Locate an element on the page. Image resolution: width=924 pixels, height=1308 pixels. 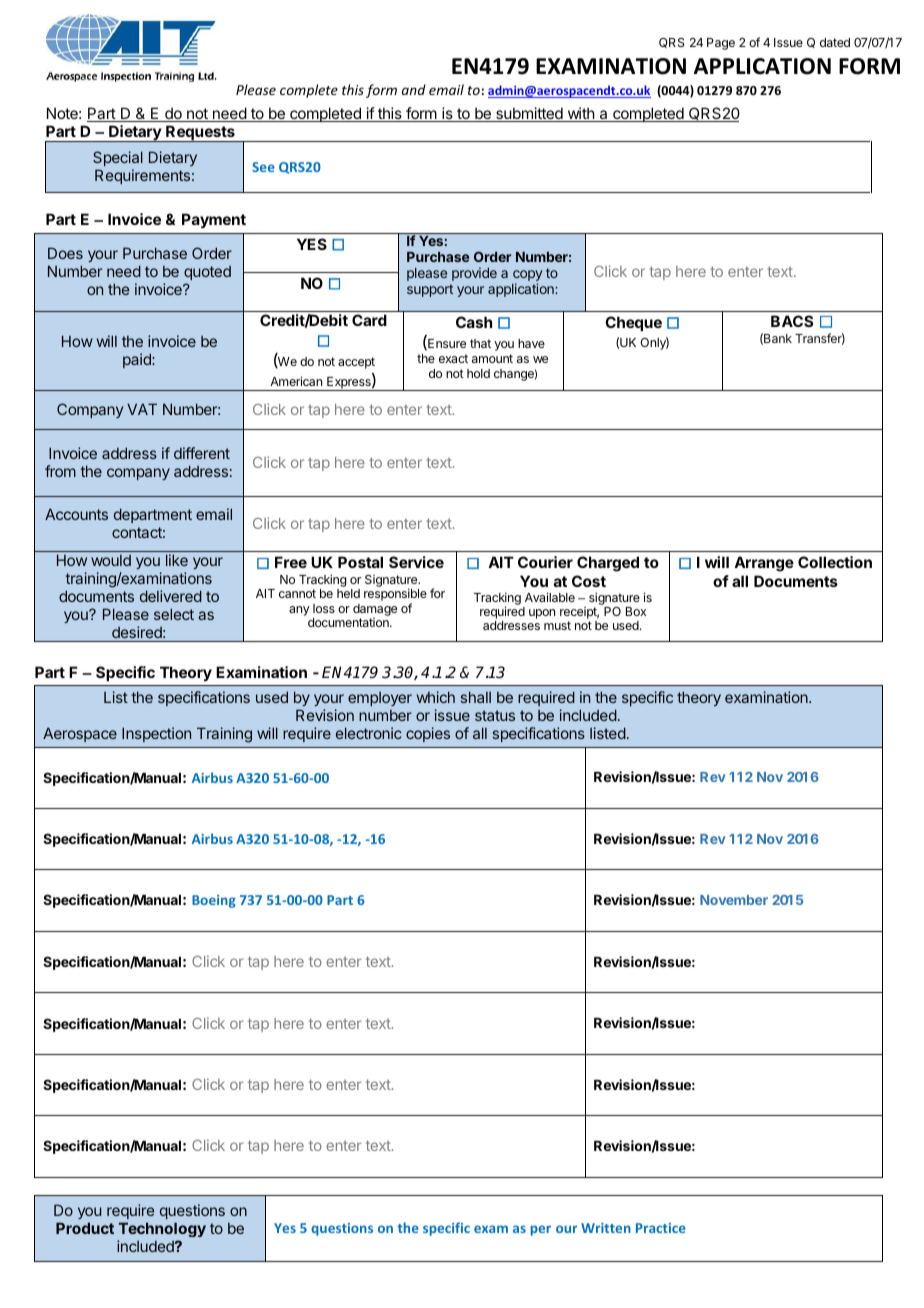
Service is located at coordinates (416, 562).
